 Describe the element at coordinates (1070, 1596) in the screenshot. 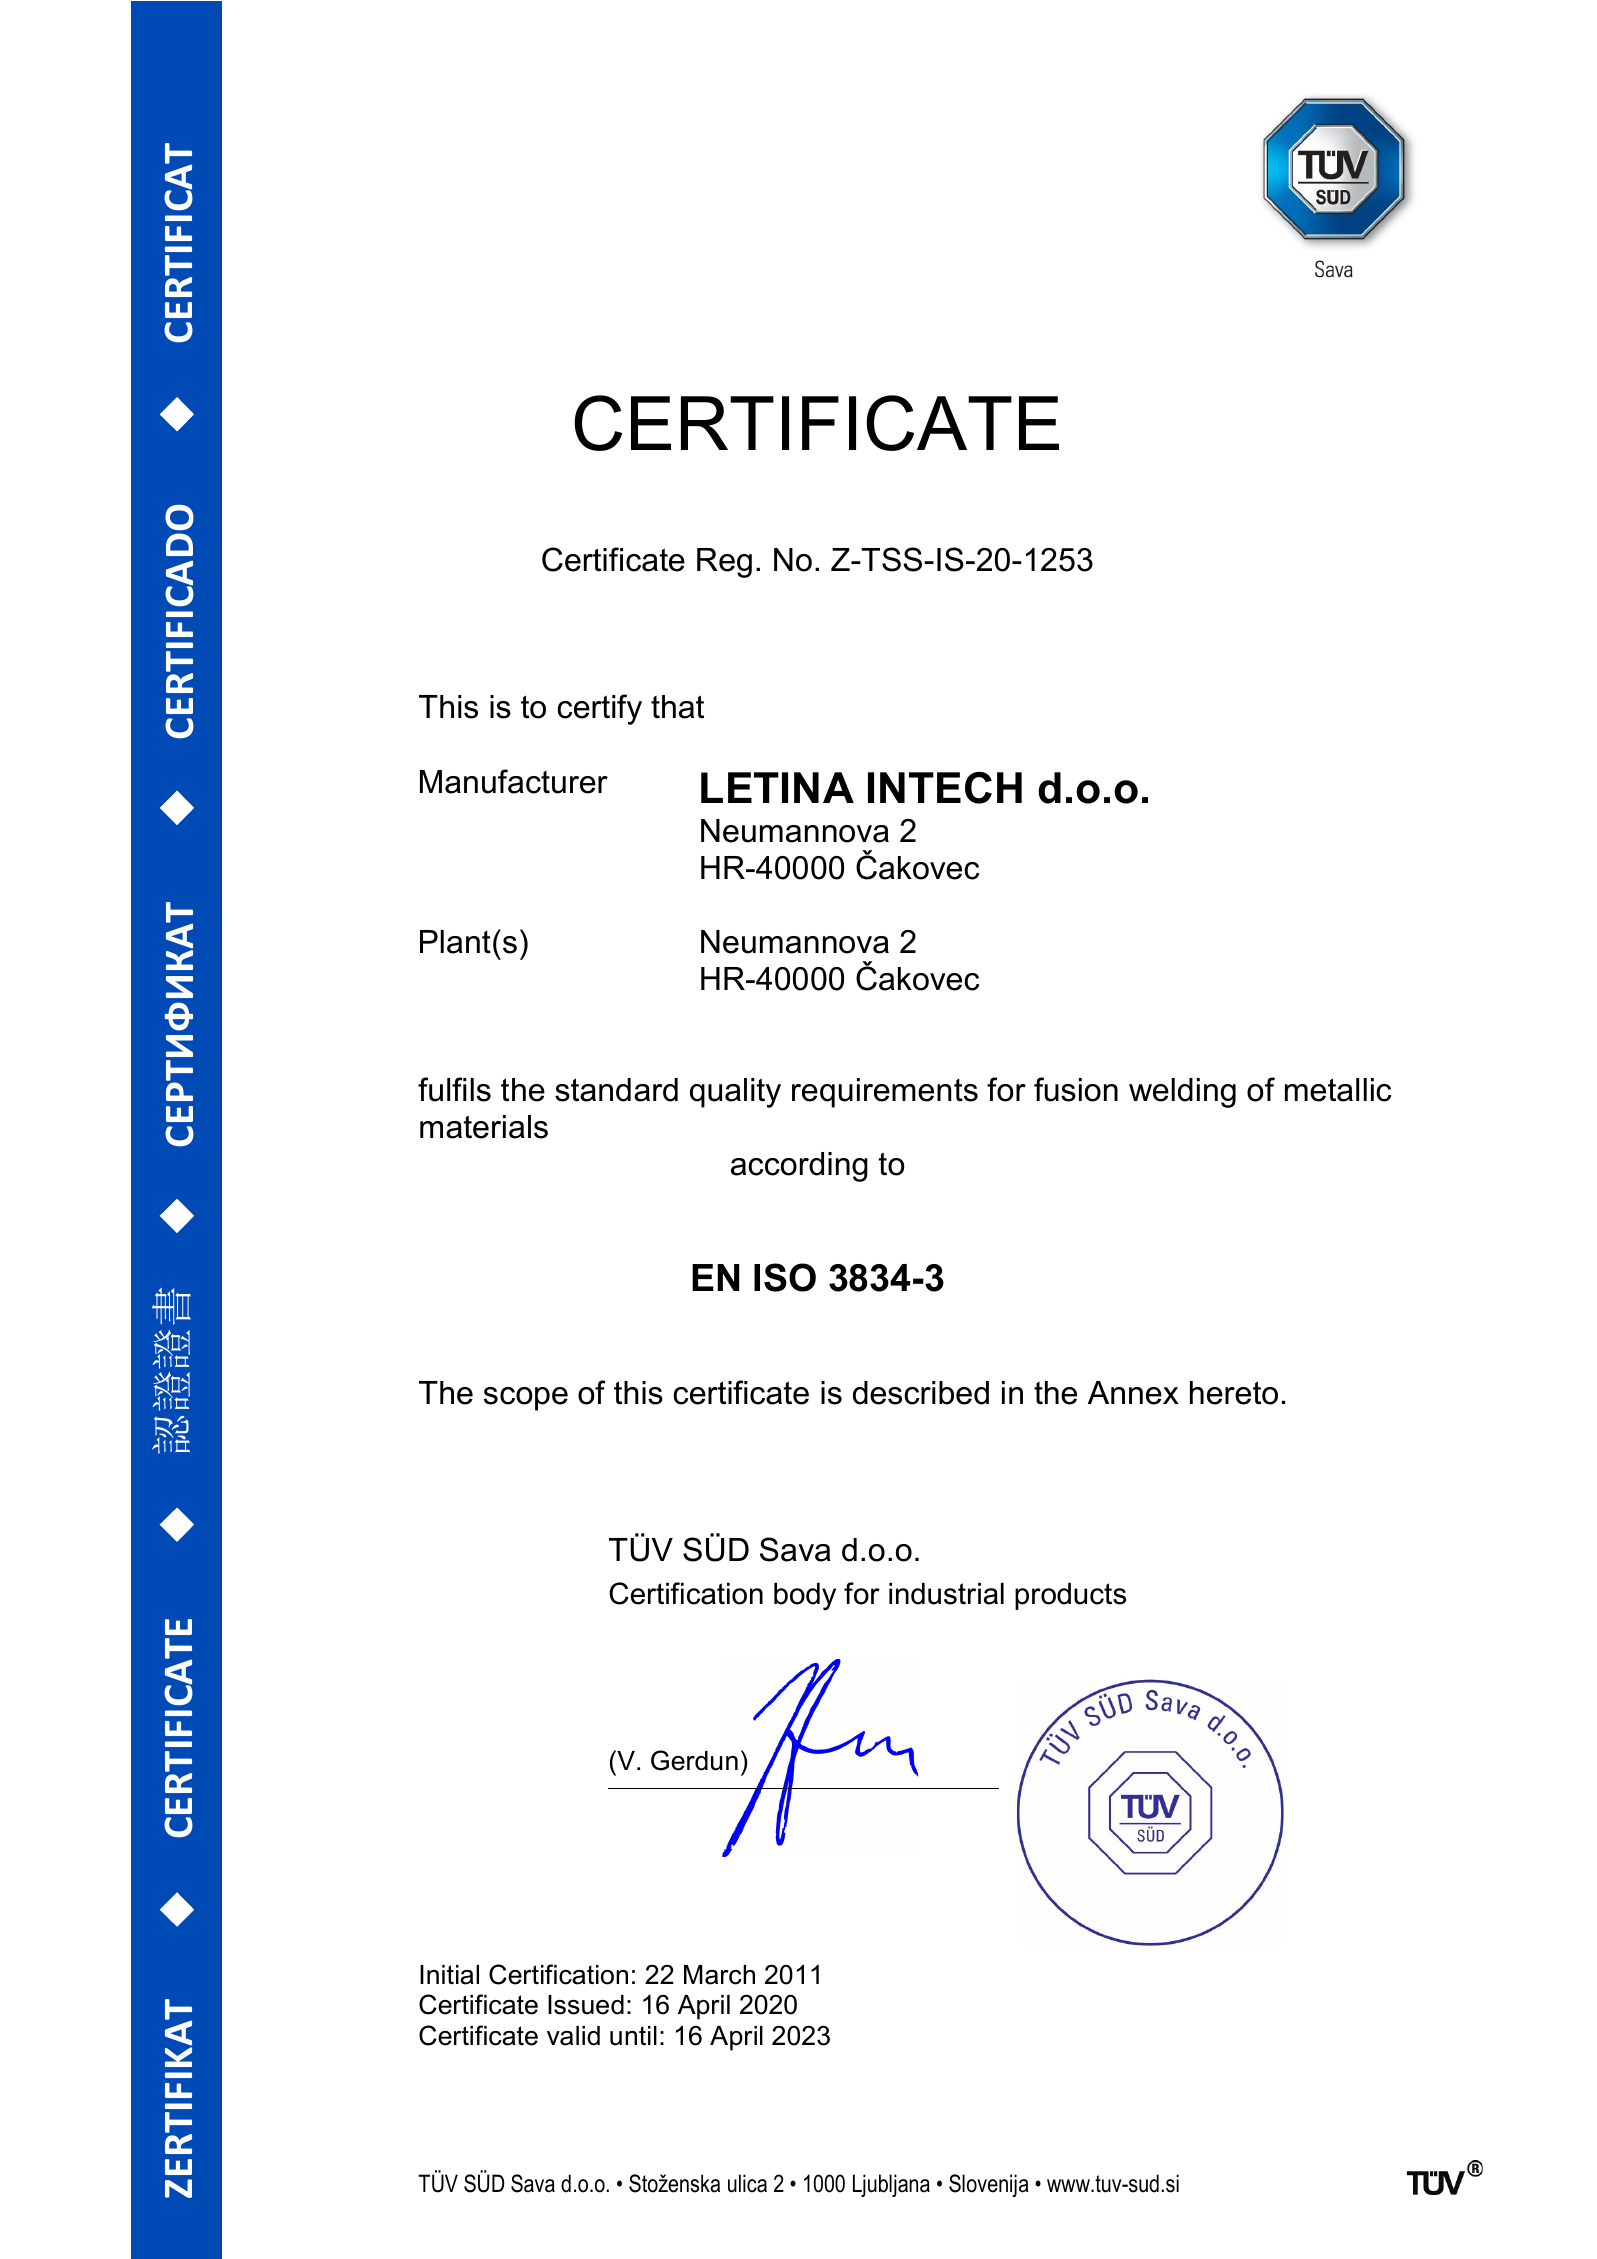

I see `products` at that location.
